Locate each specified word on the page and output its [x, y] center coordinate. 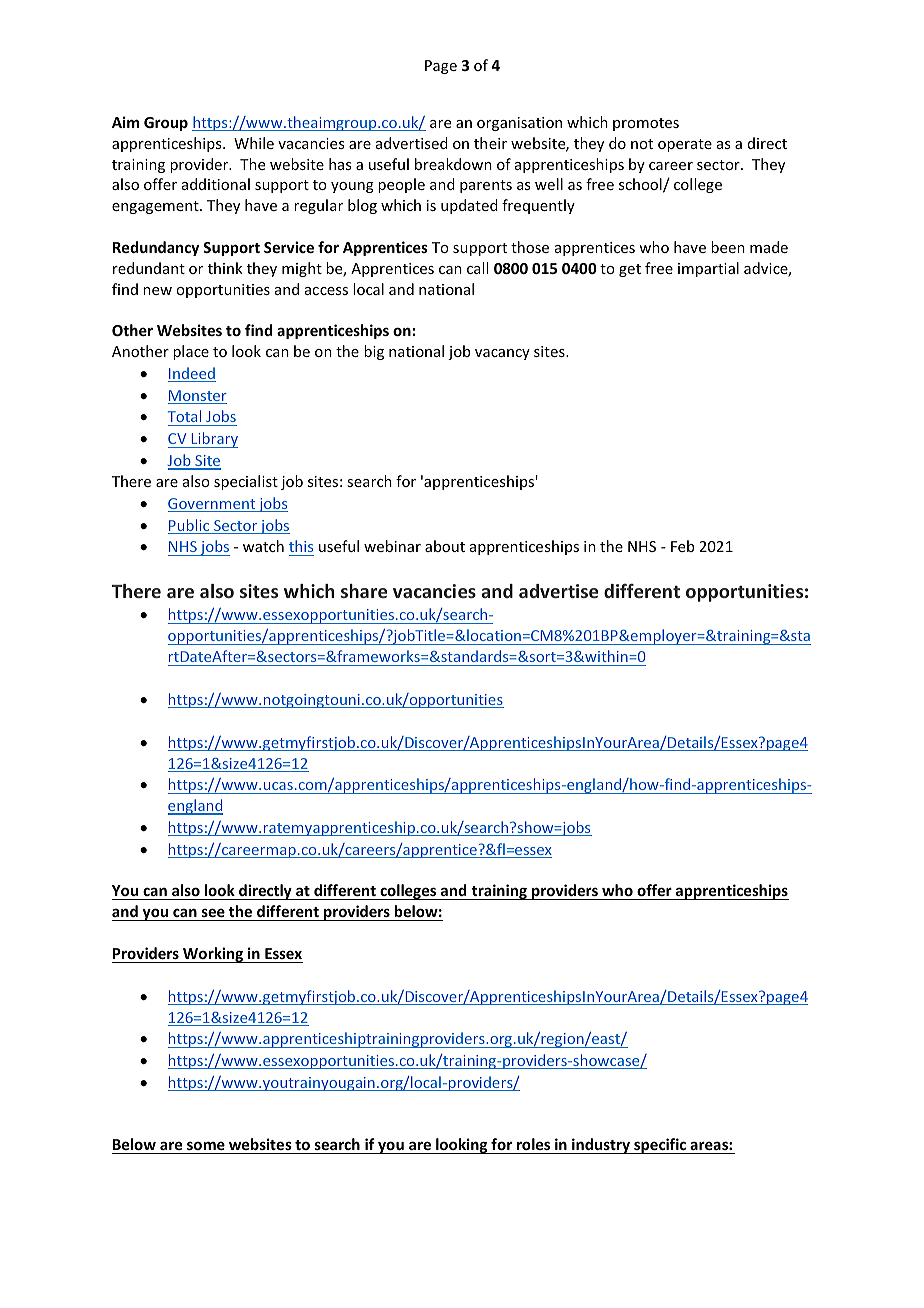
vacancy [502, 354]
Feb [682, 546]
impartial [708, 269]
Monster [197, 397]
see [213, 914]
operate [685, 145]
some [206, 1147]
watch [263, 546]
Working [213, 955]
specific [660, 1146]
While [254, 143]
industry [601, 1146]
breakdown [453, 164]
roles [534, 1146]
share [364, 591]
